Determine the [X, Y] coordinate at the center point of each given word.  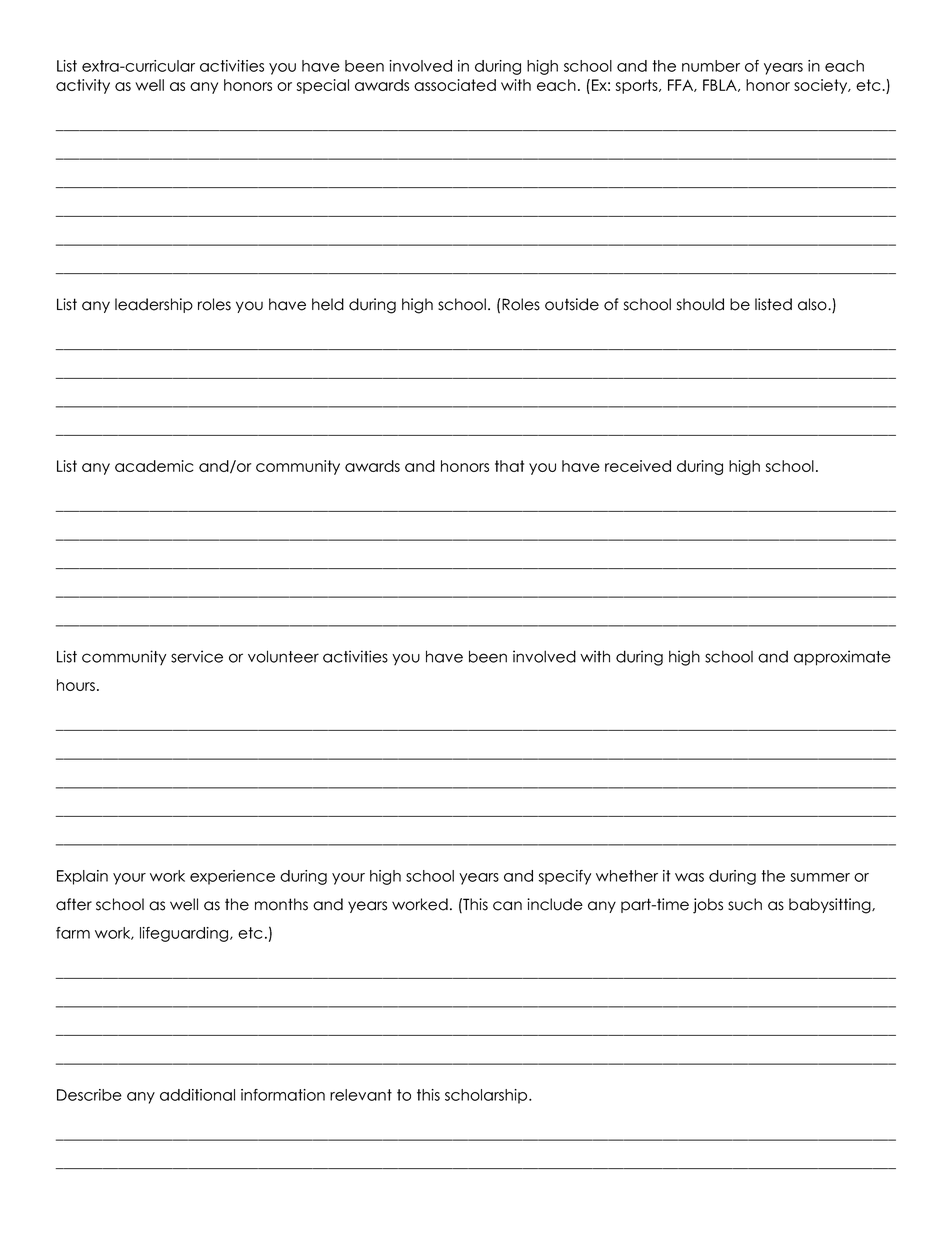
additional [197, 1095]
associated [455, 85]
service [197, 656]
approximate [842, 658]
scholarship [487, 1096]
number [711, 66]
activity [83, 86]
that [509, 466]
